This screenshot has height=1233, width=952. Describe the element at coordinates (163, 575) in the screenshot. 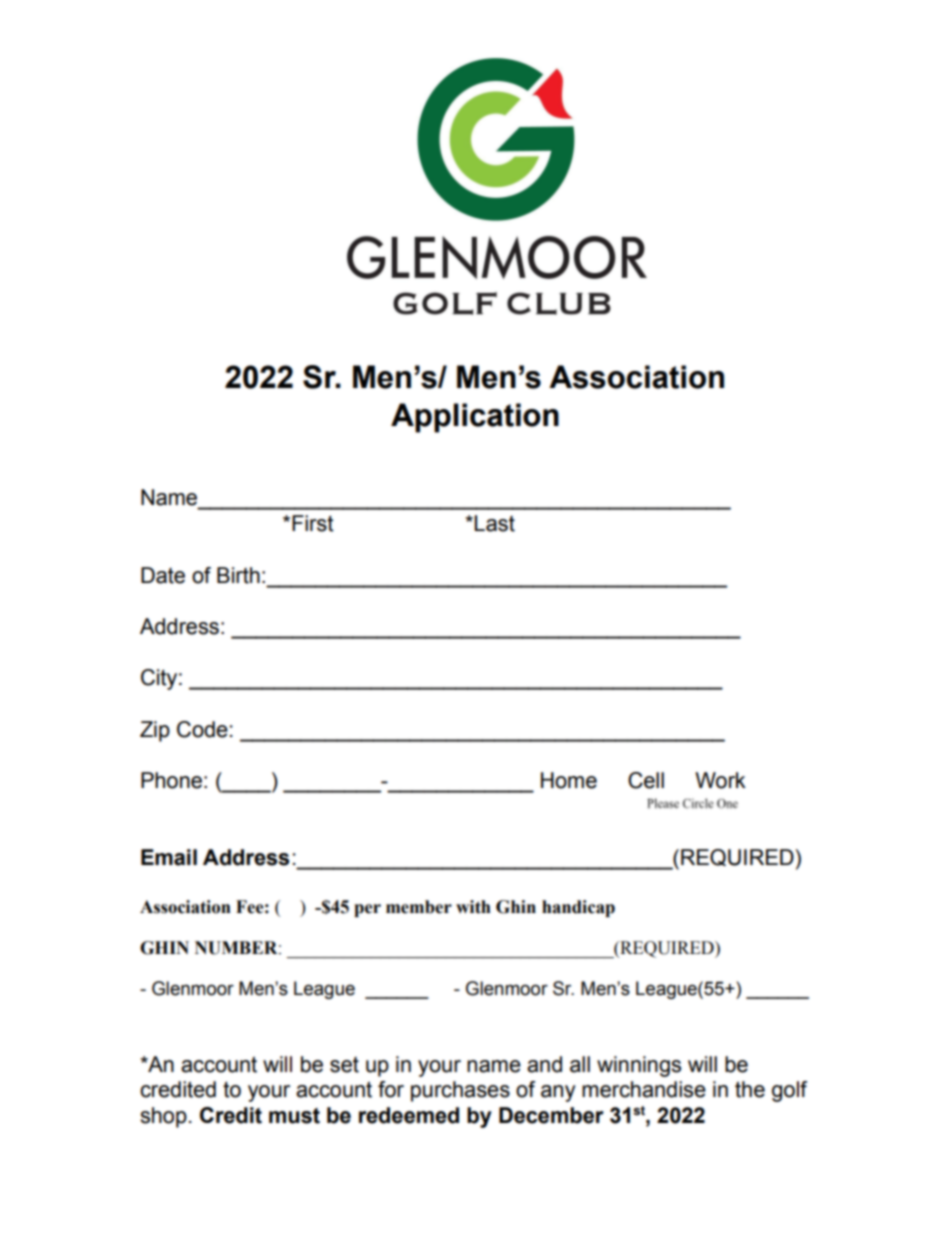

I see `Date` at that location.
